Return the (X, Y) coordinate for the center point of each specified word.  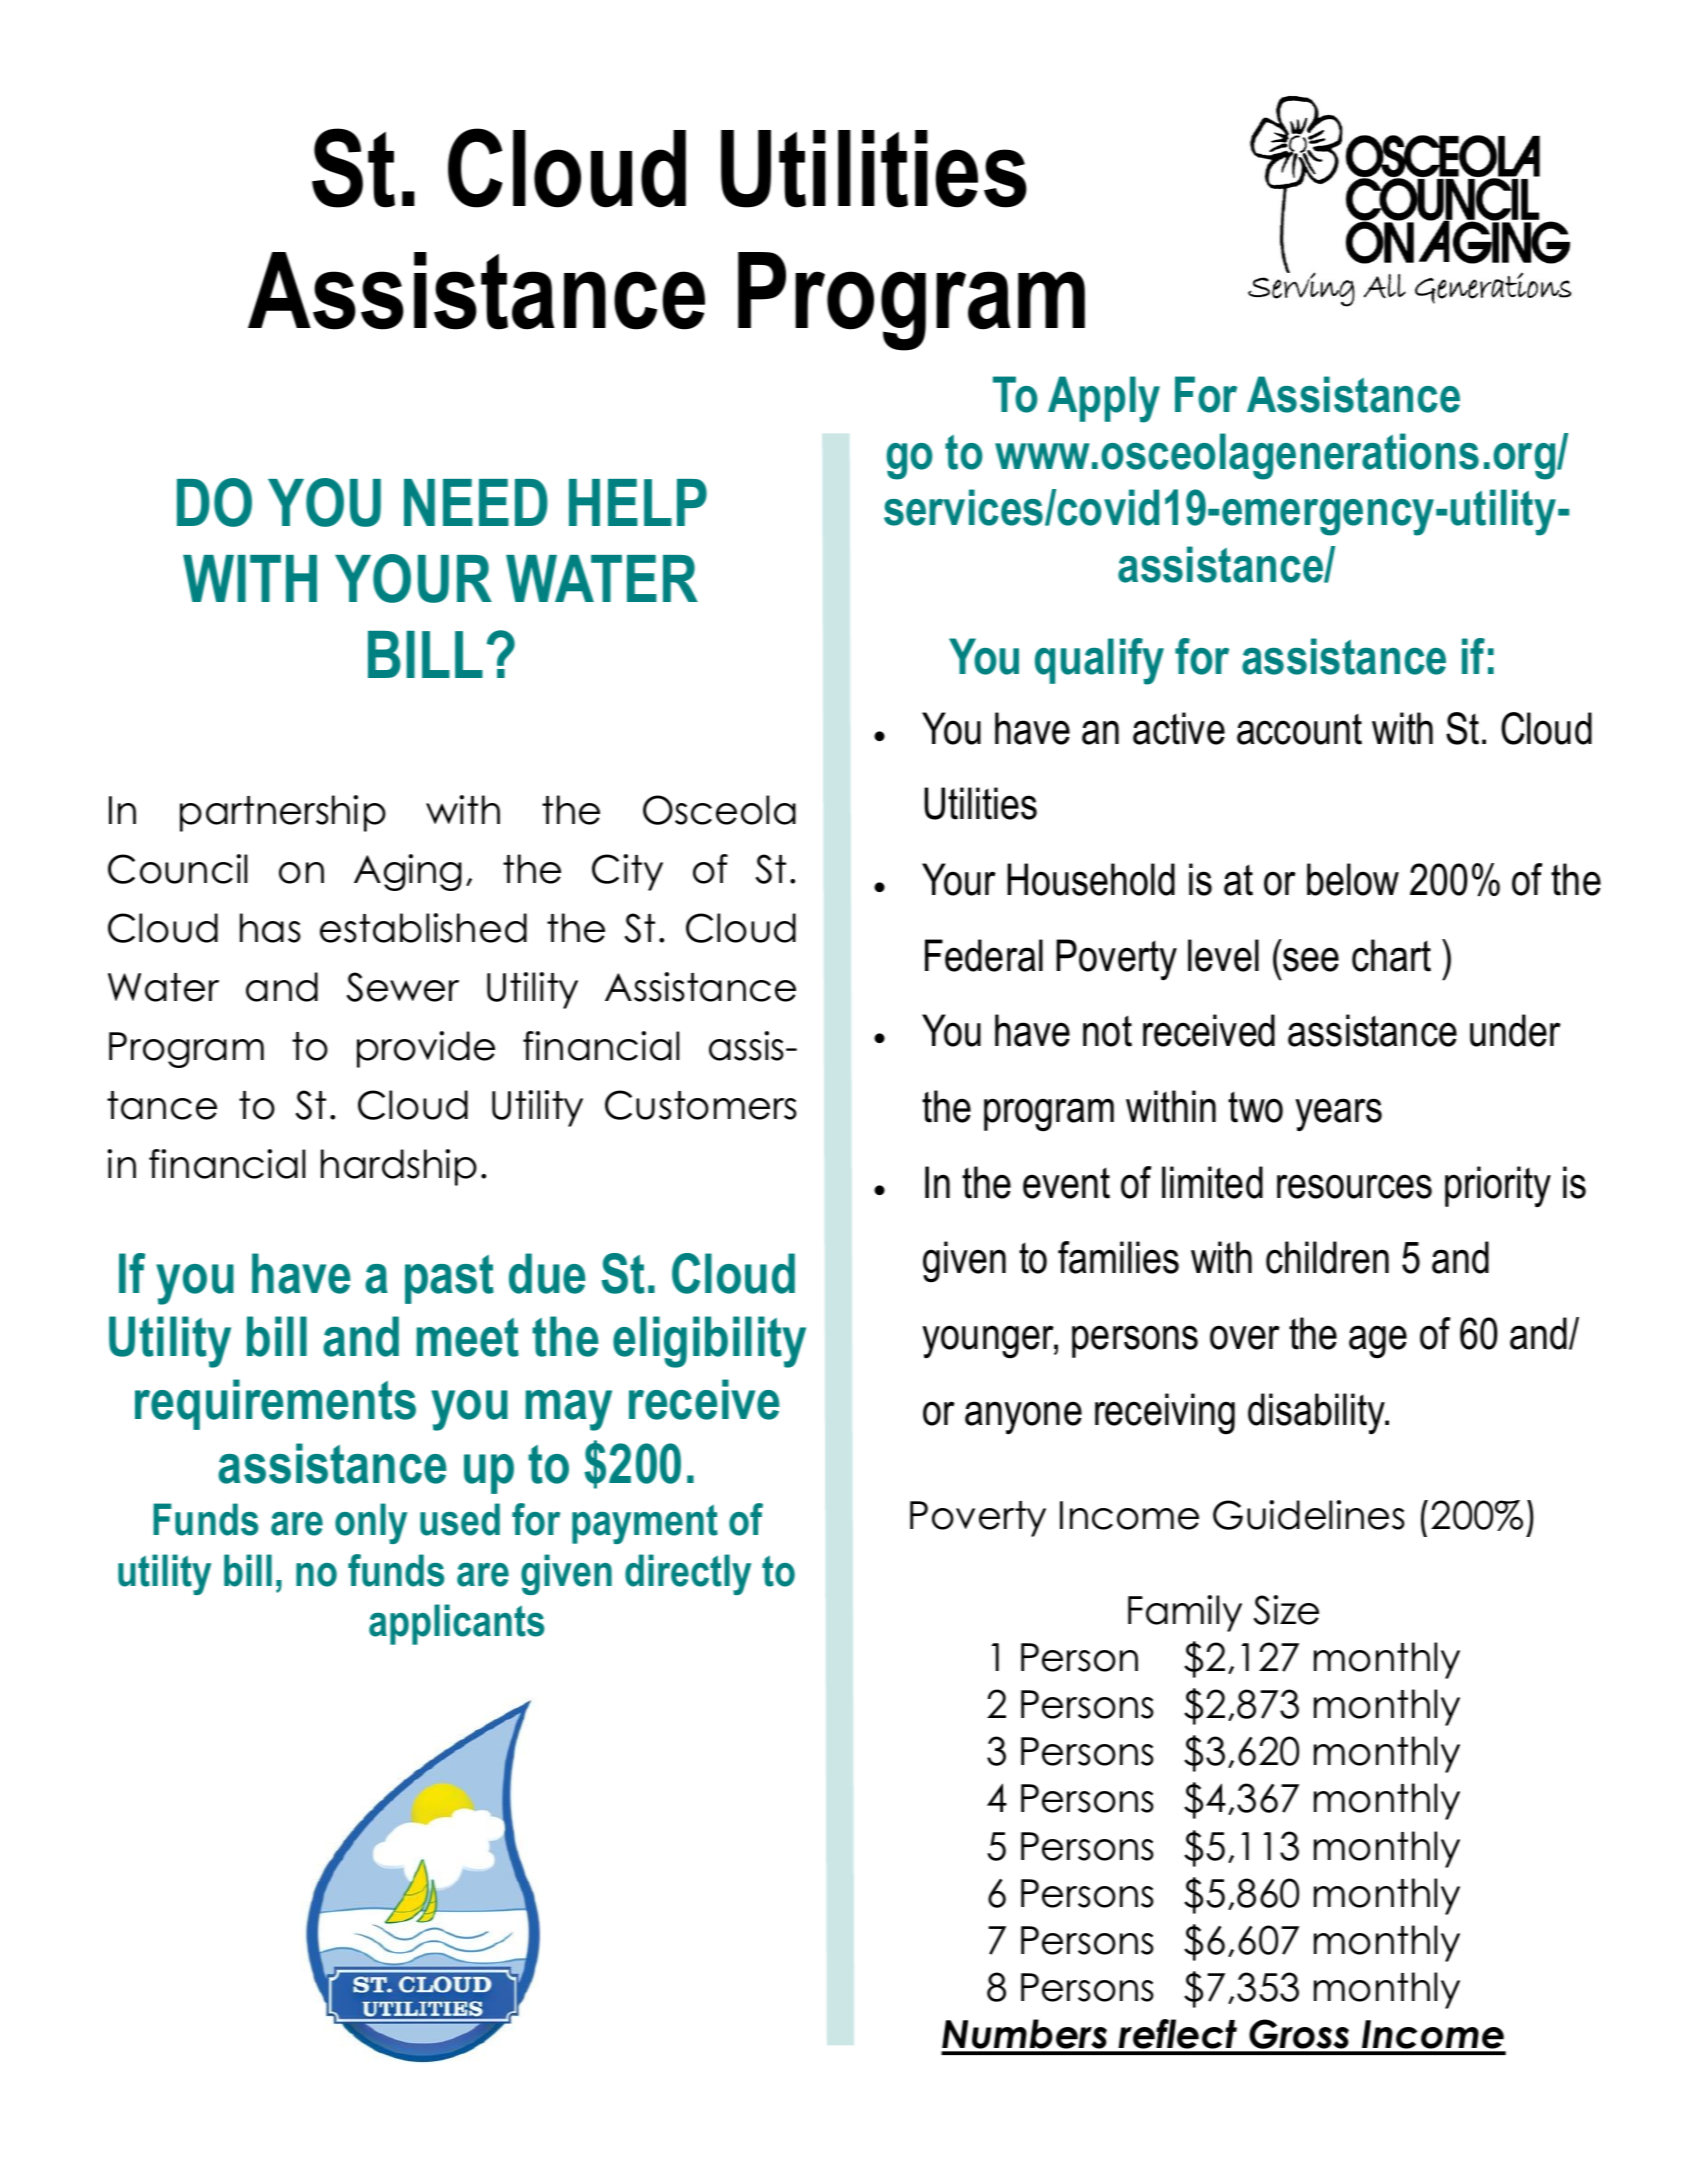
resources (1354, 1186)
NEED (476, 502)
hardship (399, 1167)
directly (688, 1574)
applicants (456, 1624)
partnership (283, 813)
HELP (638, 502)
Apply (1104, 399)
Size (1286, 1610)
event (1066, 1183)
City (627, 872)
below (1353, 879)
